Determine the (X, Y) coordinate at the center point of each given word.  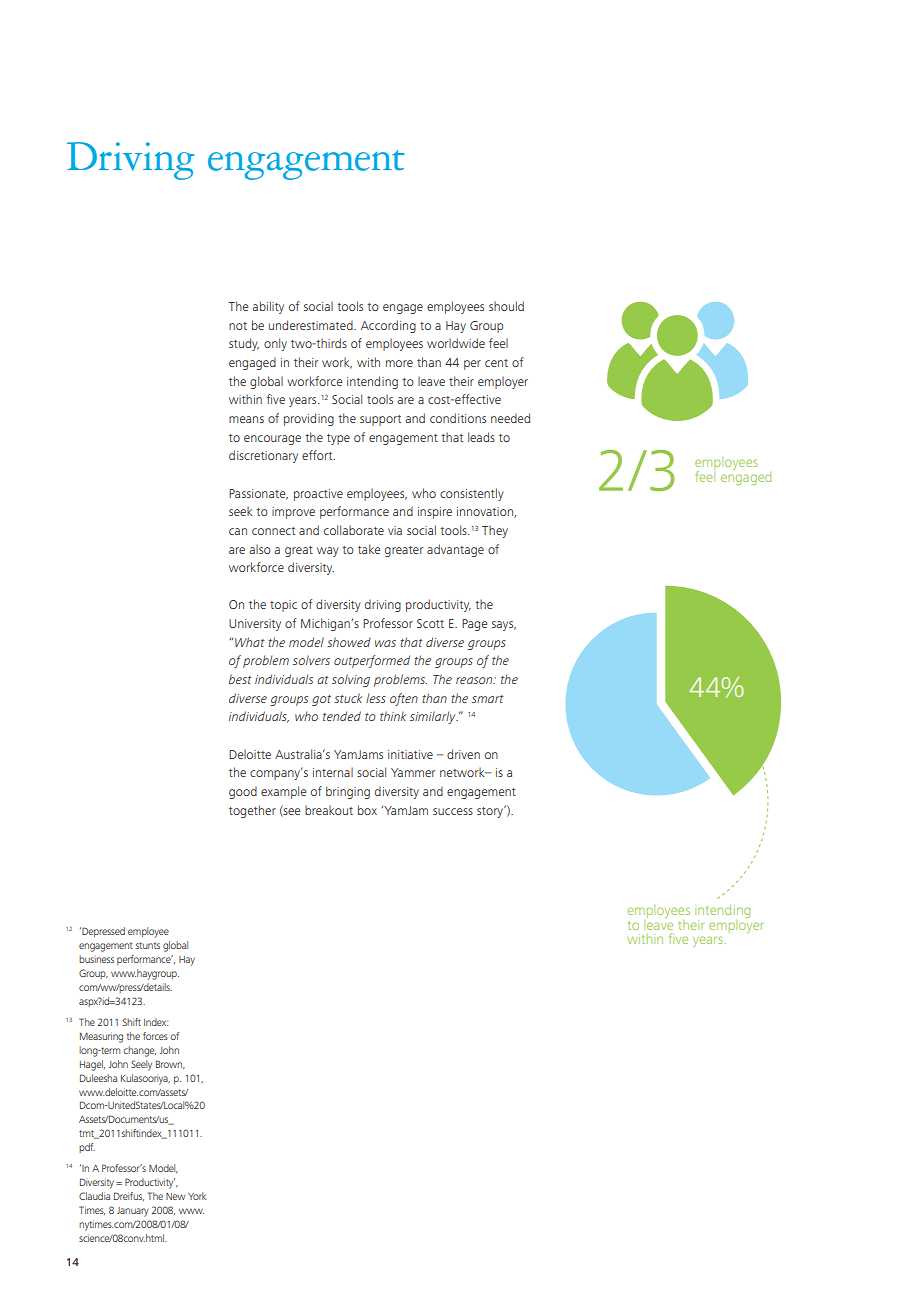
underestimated (312, 325)
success (453, 811)
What (250, 642)
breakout (329, 810)
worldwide (456, 343)
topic (283, 606)
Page (474, 625)
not (238, 326)
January (133, 1212)
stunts (148, 945)
